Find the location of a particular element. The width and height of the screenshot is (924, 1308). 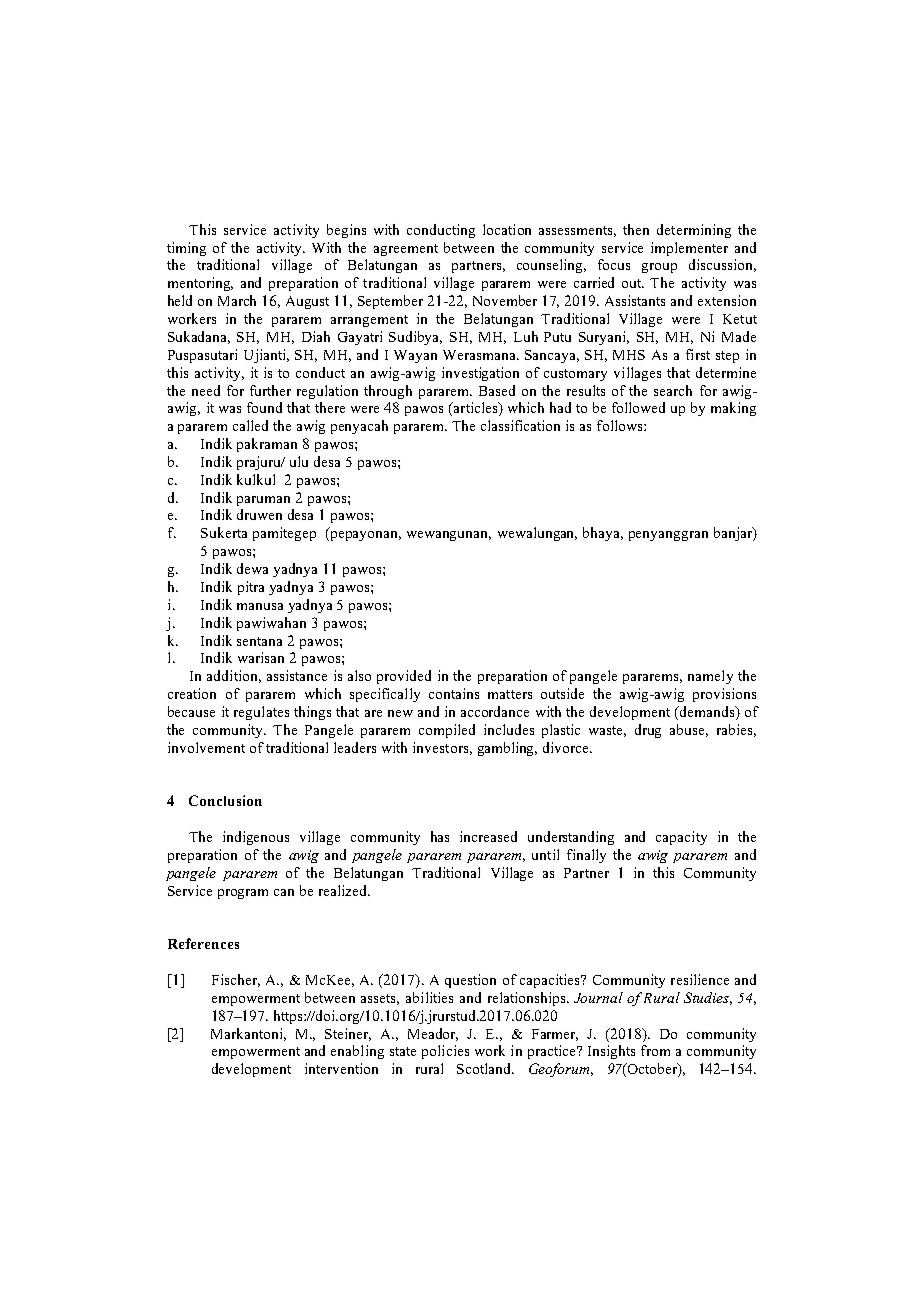

called is located at coordinates (250, 425).
